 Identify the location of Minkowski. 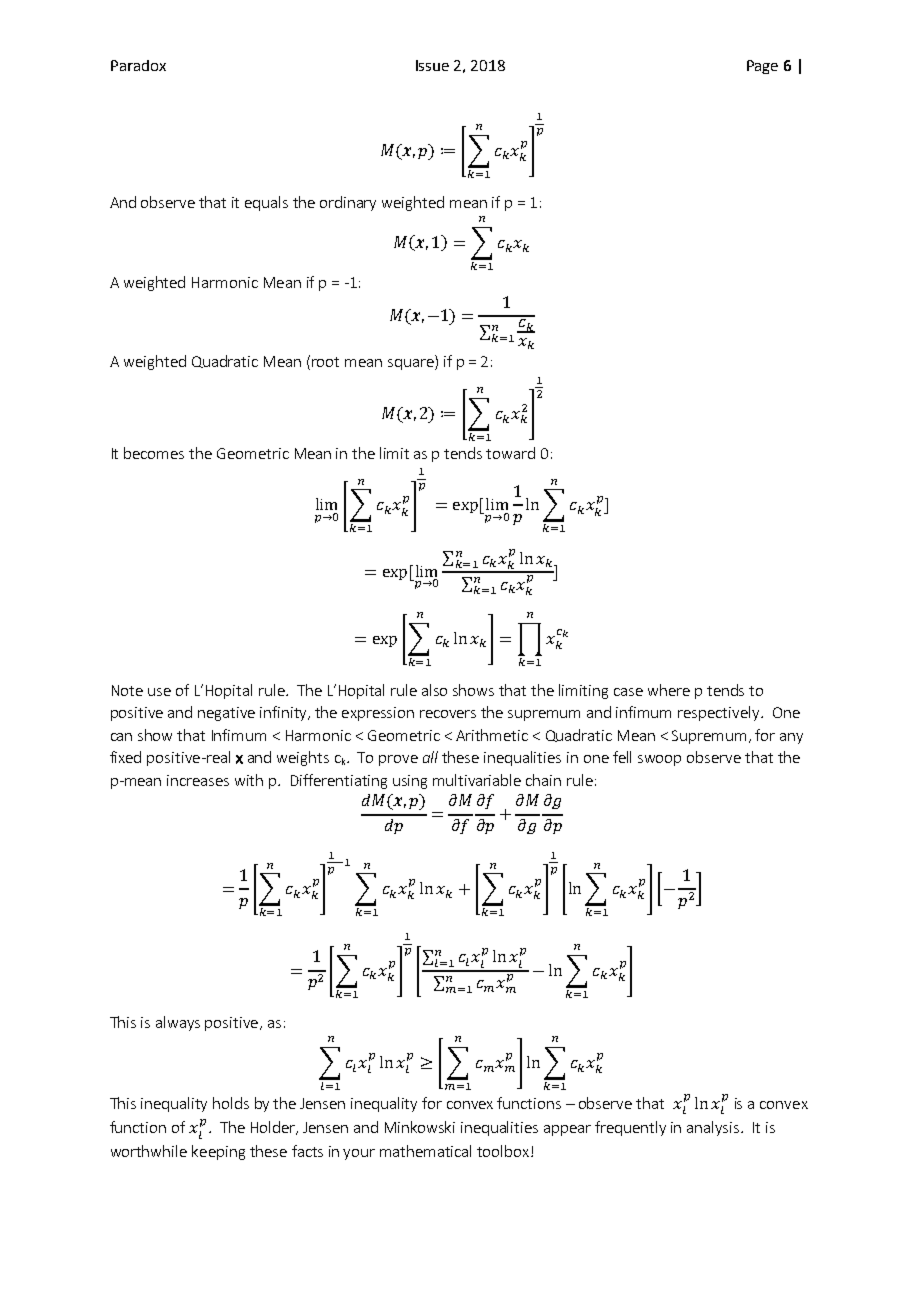
(420, 1127).
